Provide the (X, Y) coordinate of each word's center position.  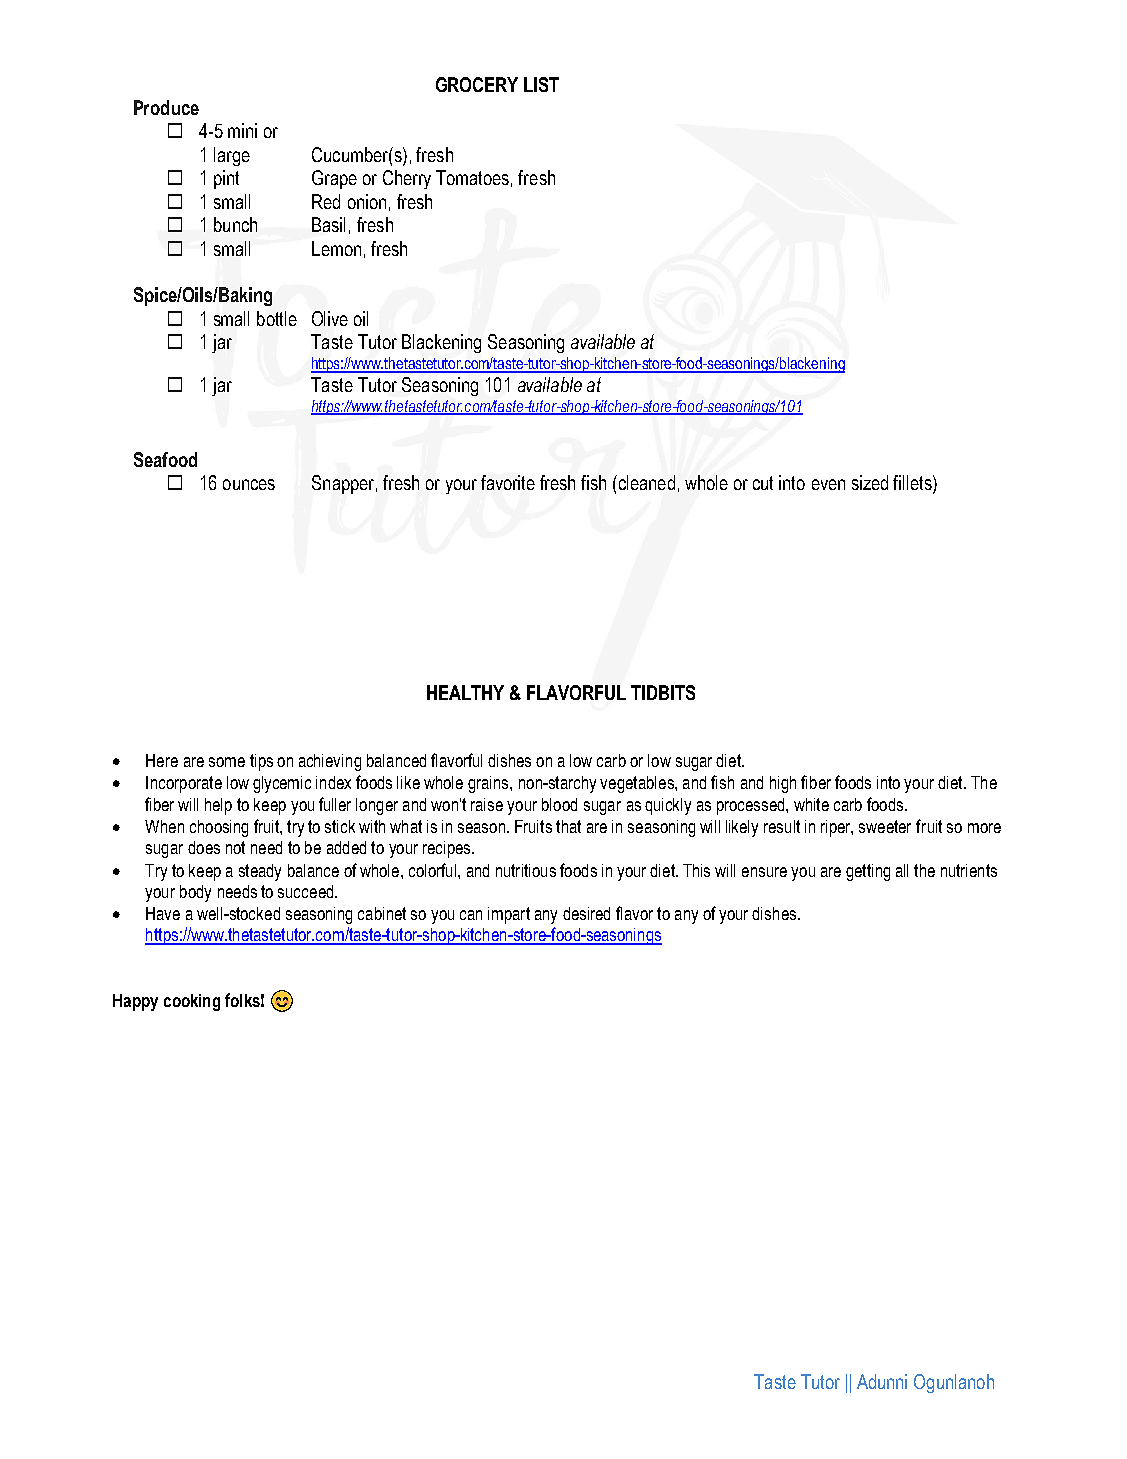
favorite (508, 482)
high (783, 784)
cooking (192, 1002)
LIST (541, 84)
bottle (277, 318)
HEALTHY (465, 692)
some (227, 762)
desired (586, 913)
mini (242, 130)
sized (870, 482)
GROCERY (477, 84)
